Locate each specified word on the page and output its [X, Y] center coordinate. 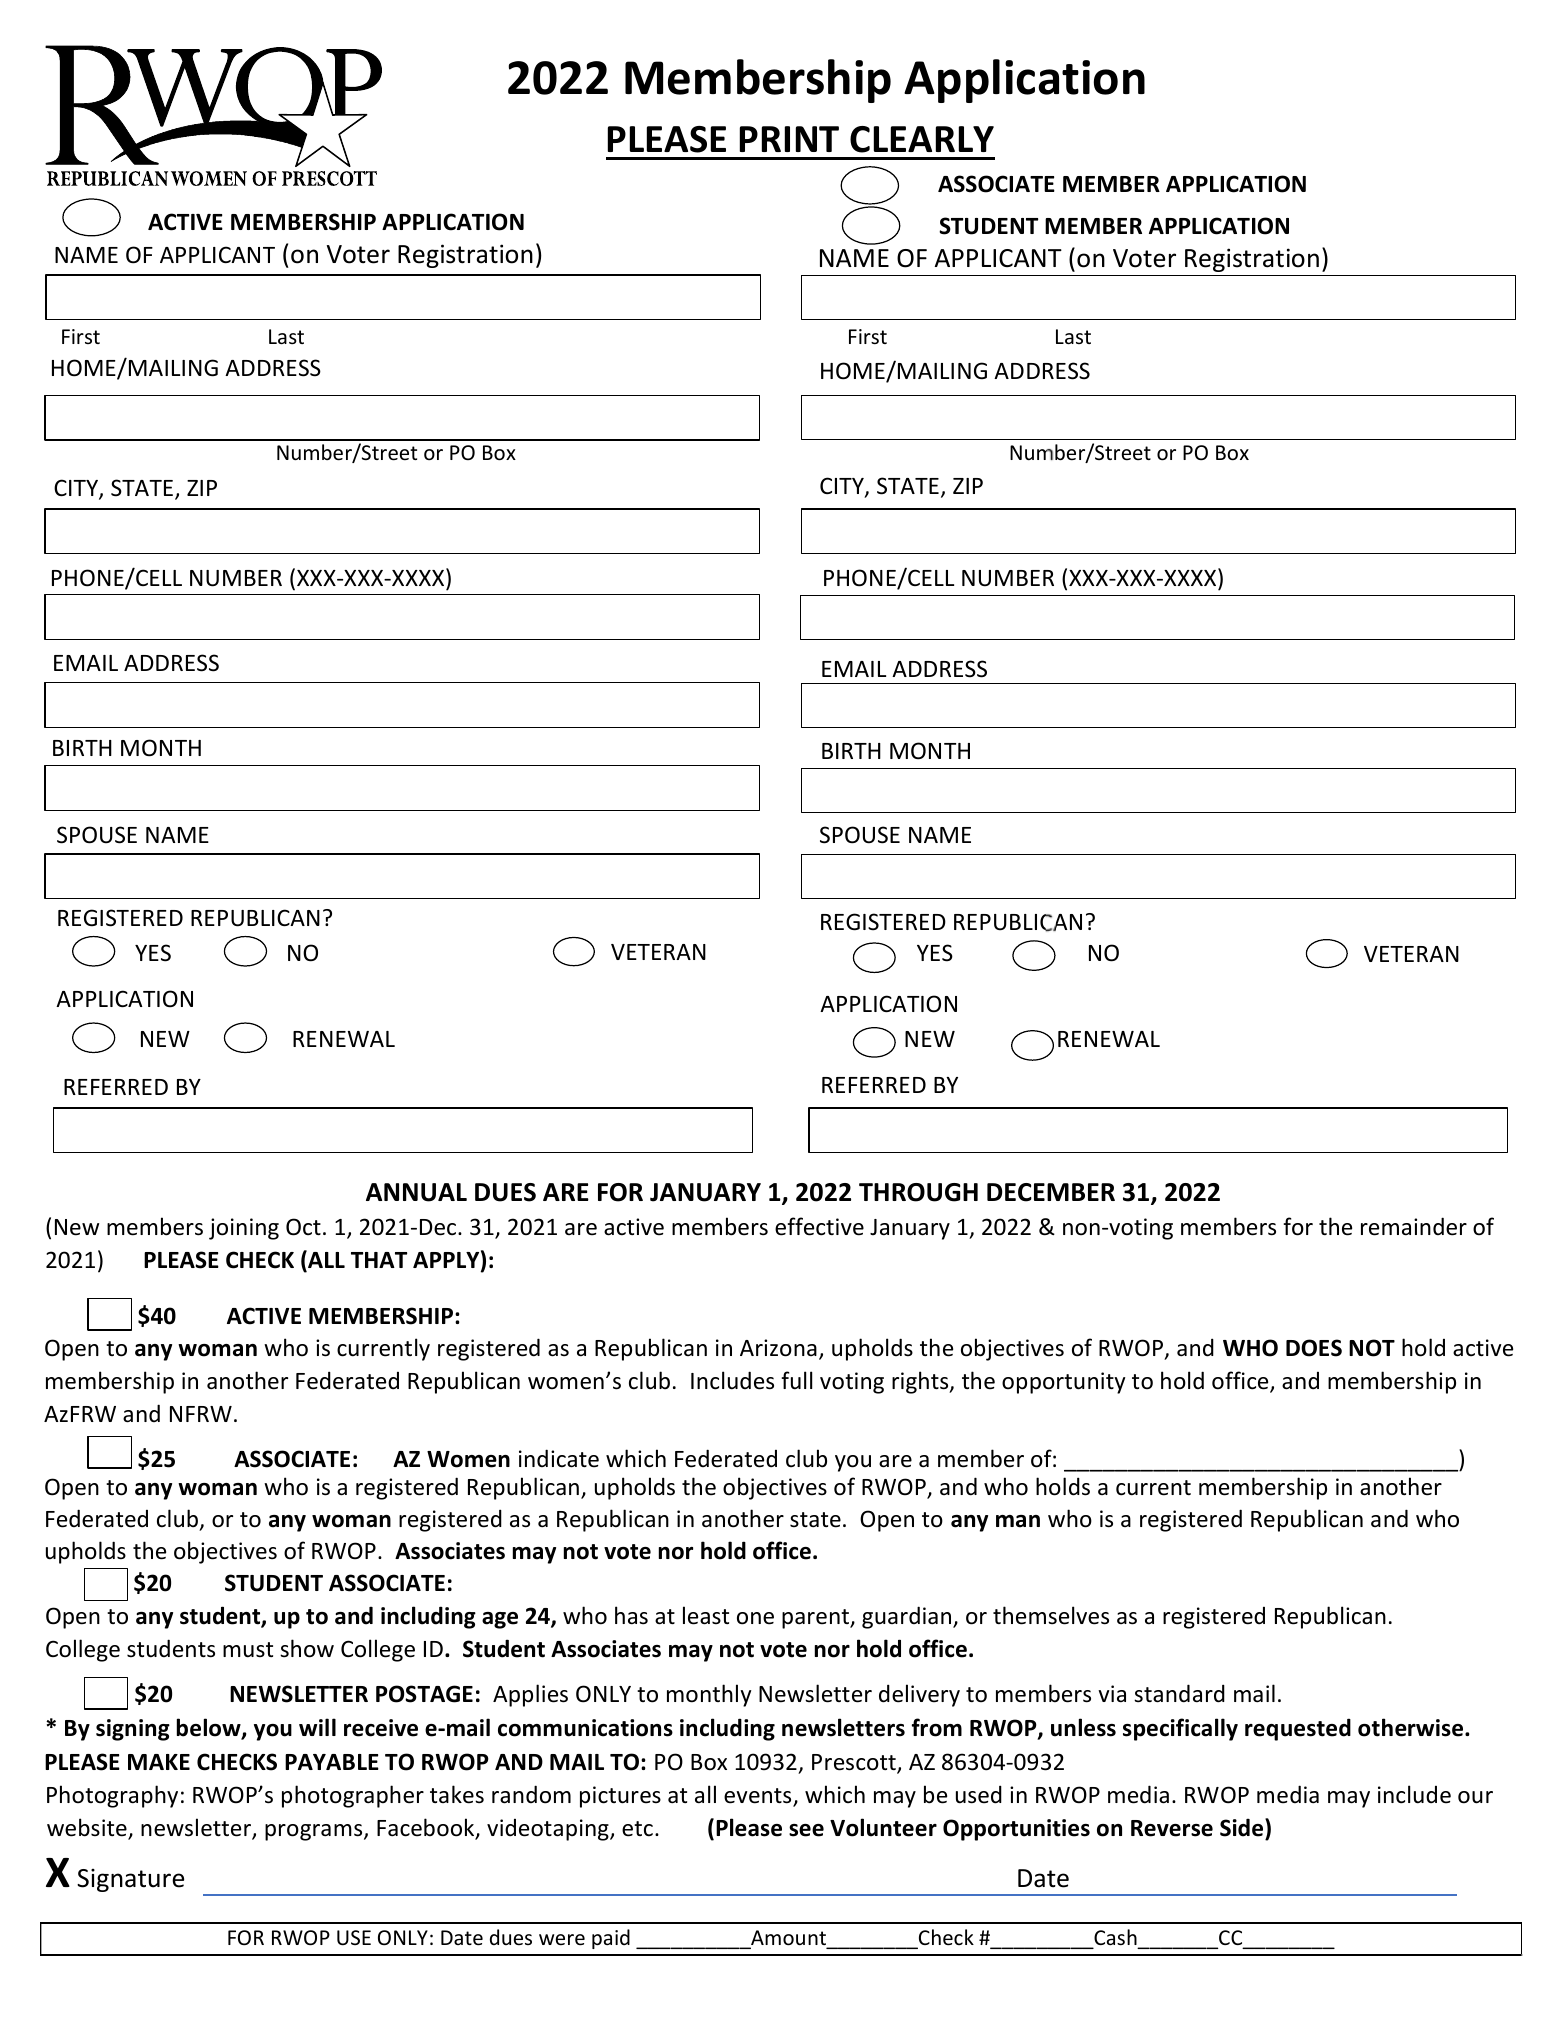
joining [244, 1229]
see [806, 1830]
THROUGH [918, 1192]
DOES [1314, 1348]
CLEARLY [922, 139]
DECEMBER [1051, 1192]
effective [819, 1226]
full [796, 1380]
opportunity [1063, 1383]
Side [1243, 1827]
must [248, 1650]
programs [315, 1832]
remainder [1414, 1226]
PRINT [789, 139]
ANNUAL [416, 1192]
